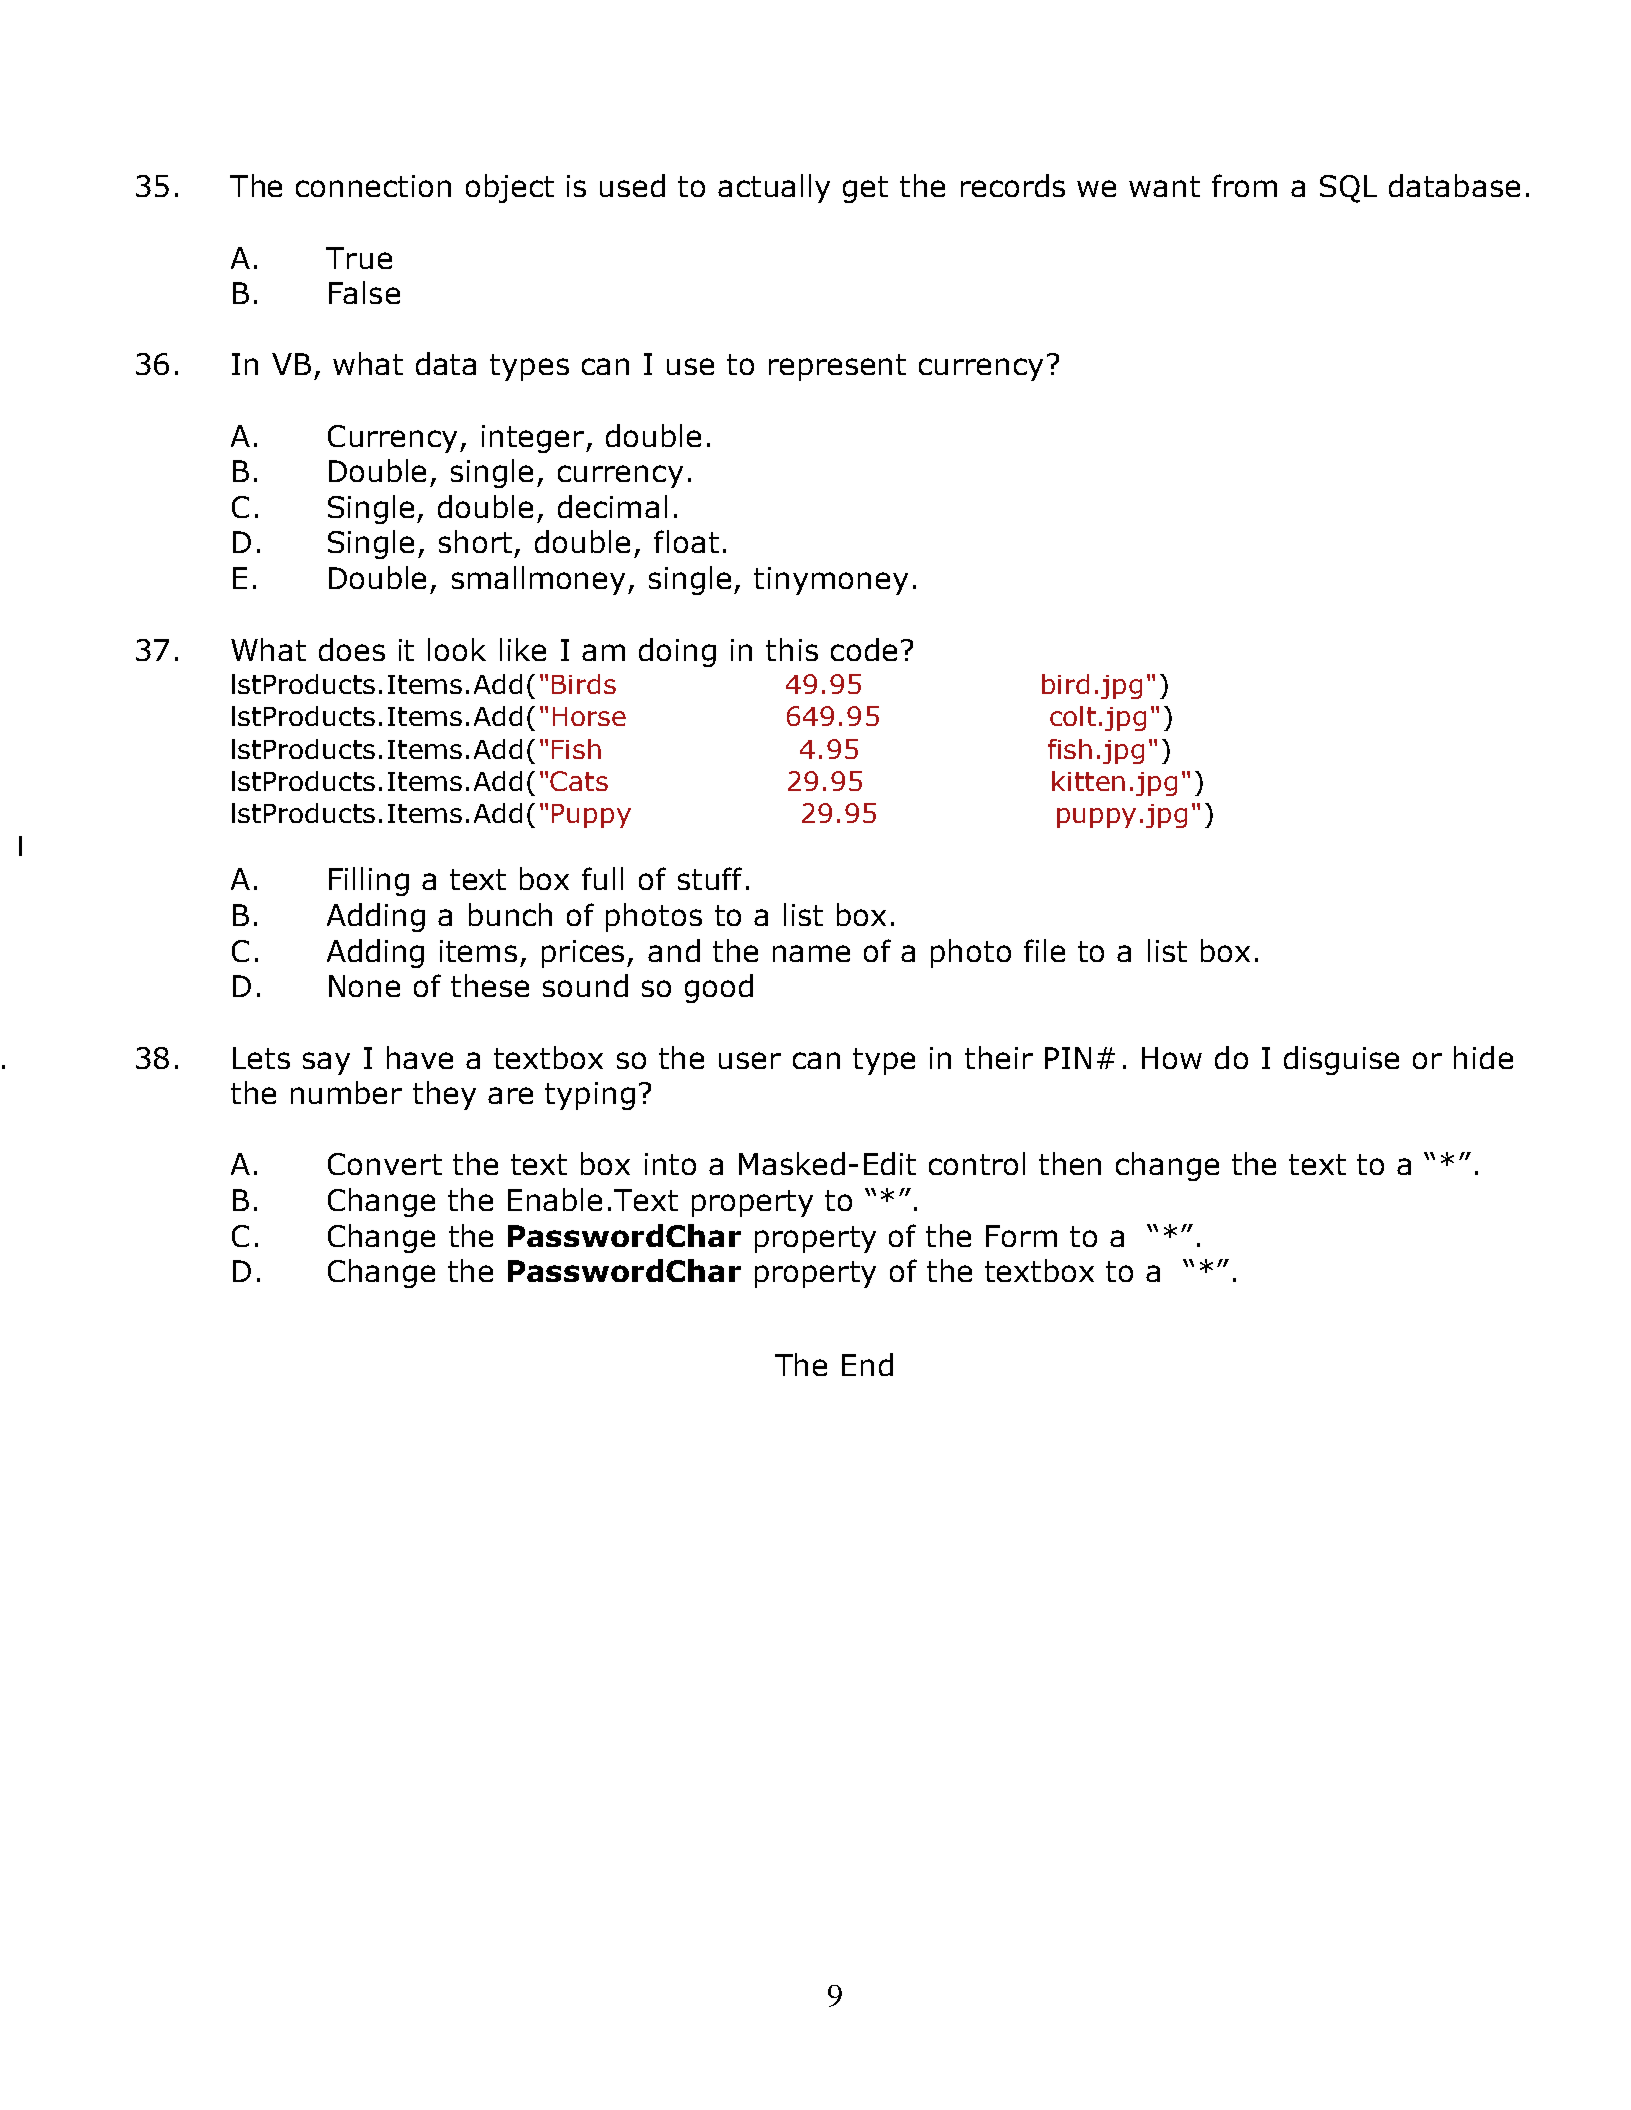  I want to click on code, so click(864, 649).
